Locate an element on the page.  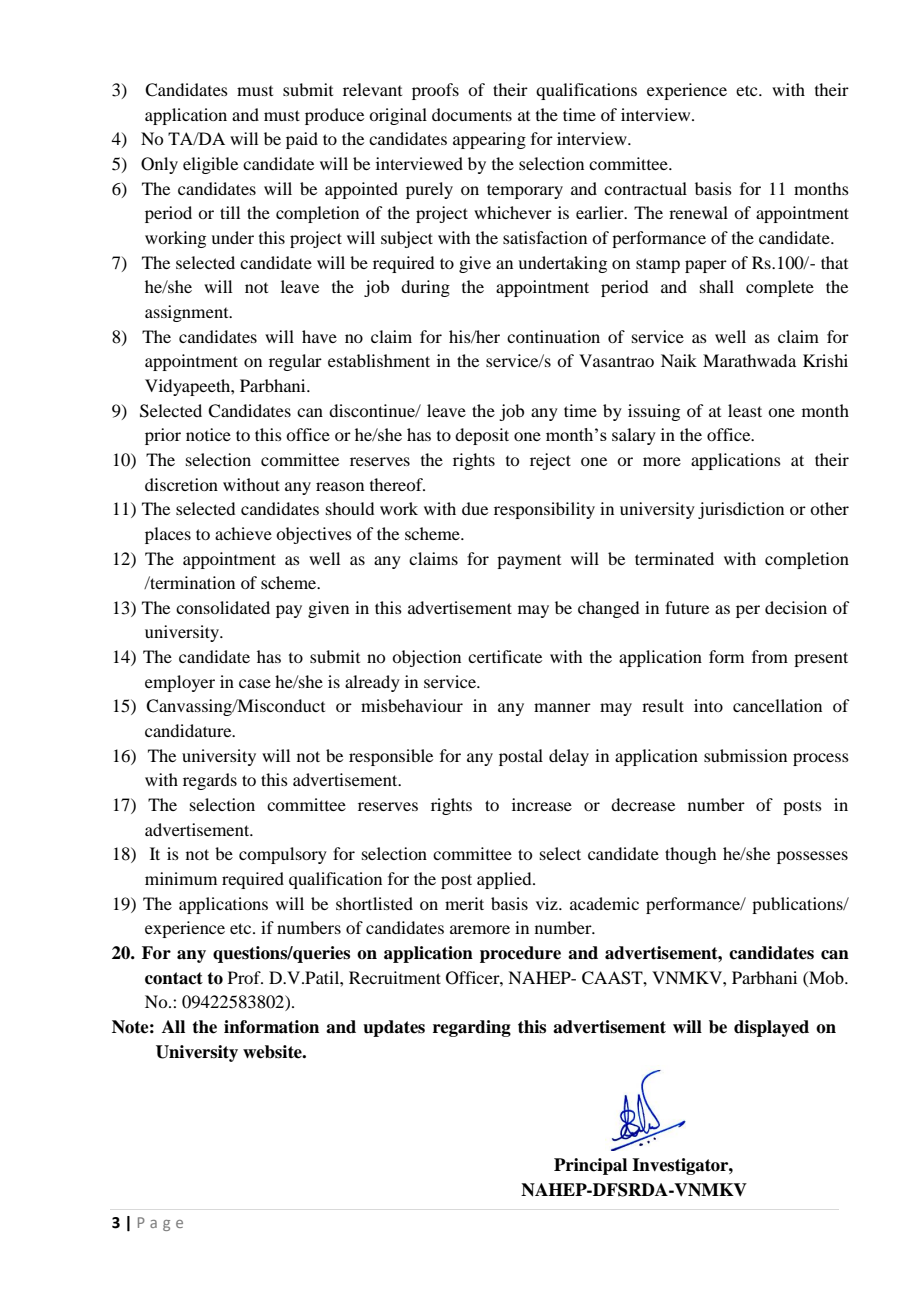
Prof is located at coordinates (245, 977).
